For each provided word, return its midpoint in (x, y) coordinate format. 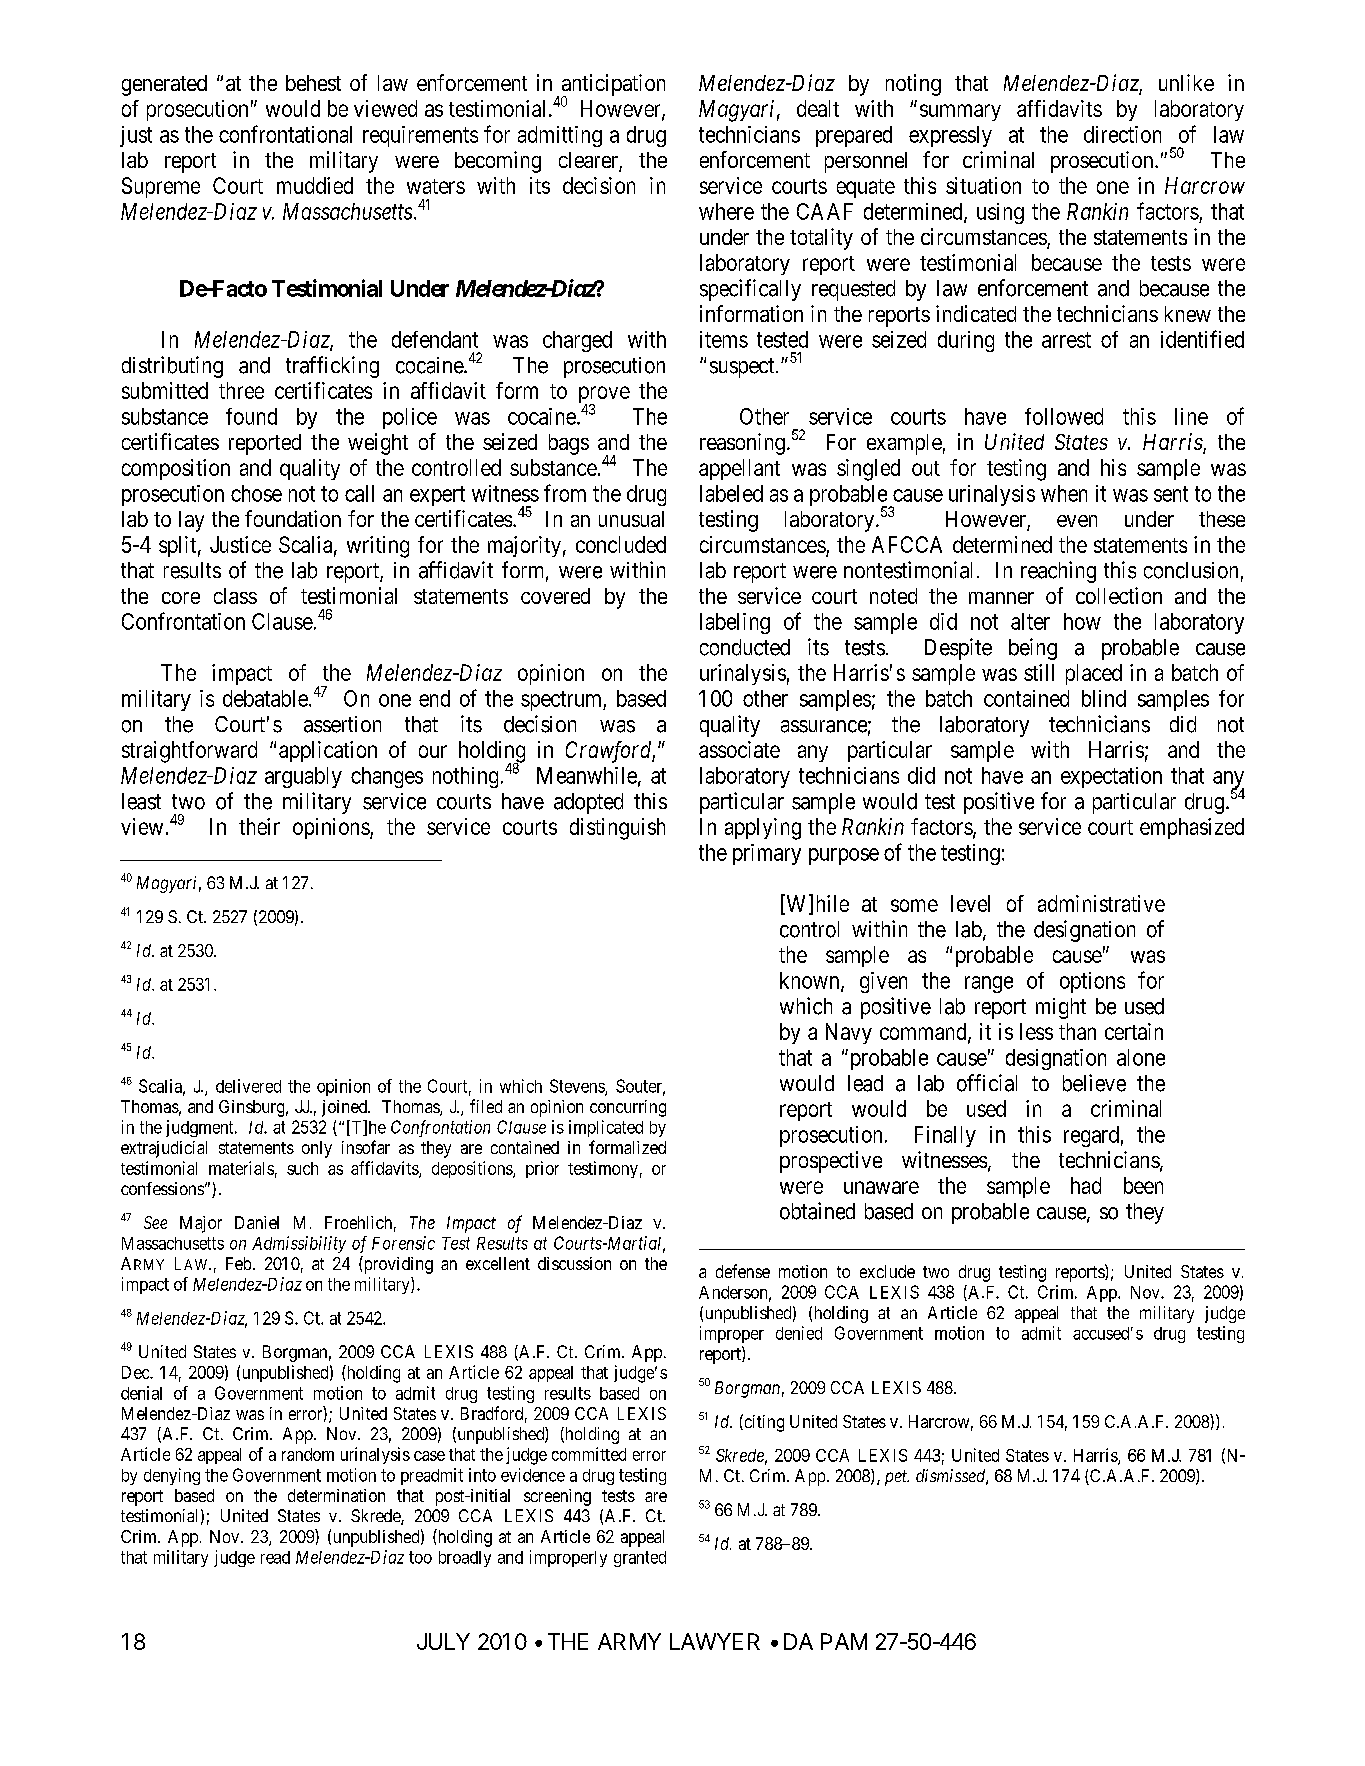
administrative (1101, 903)
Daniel (257, 1222)
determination (336, 1495)
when (1064, 493)
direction (1122, 134)
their (259, 826)
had (1086, 1185)
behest (313, 83)
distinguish (617, 829)
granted (640, 1559)
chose (256, 493)
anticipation (613, 86)
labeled (731, 493)
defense (743, 1271)
